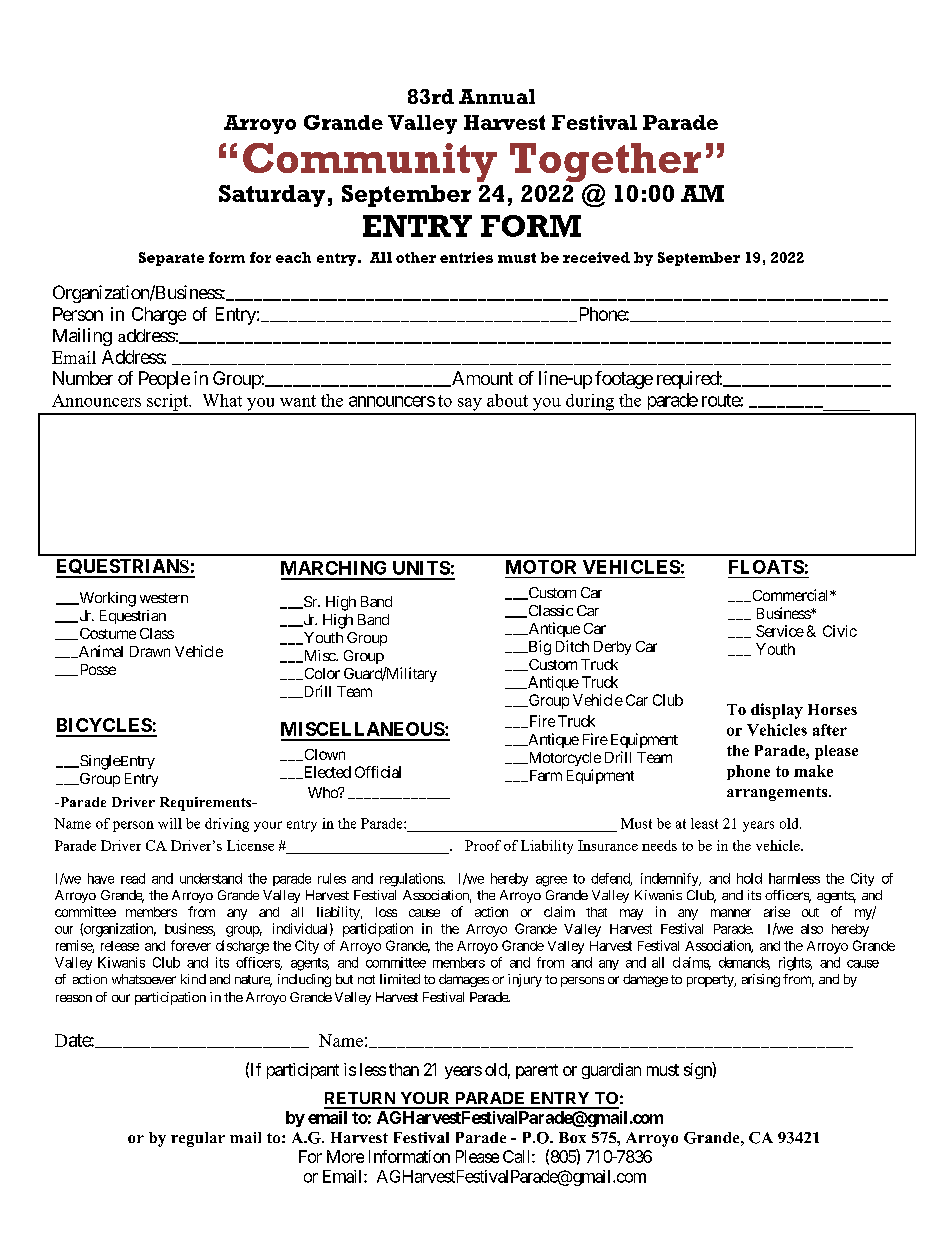  What do you see at coordinates (170, 823) in the page?
I see `will` at bounding box center [170, 823].
